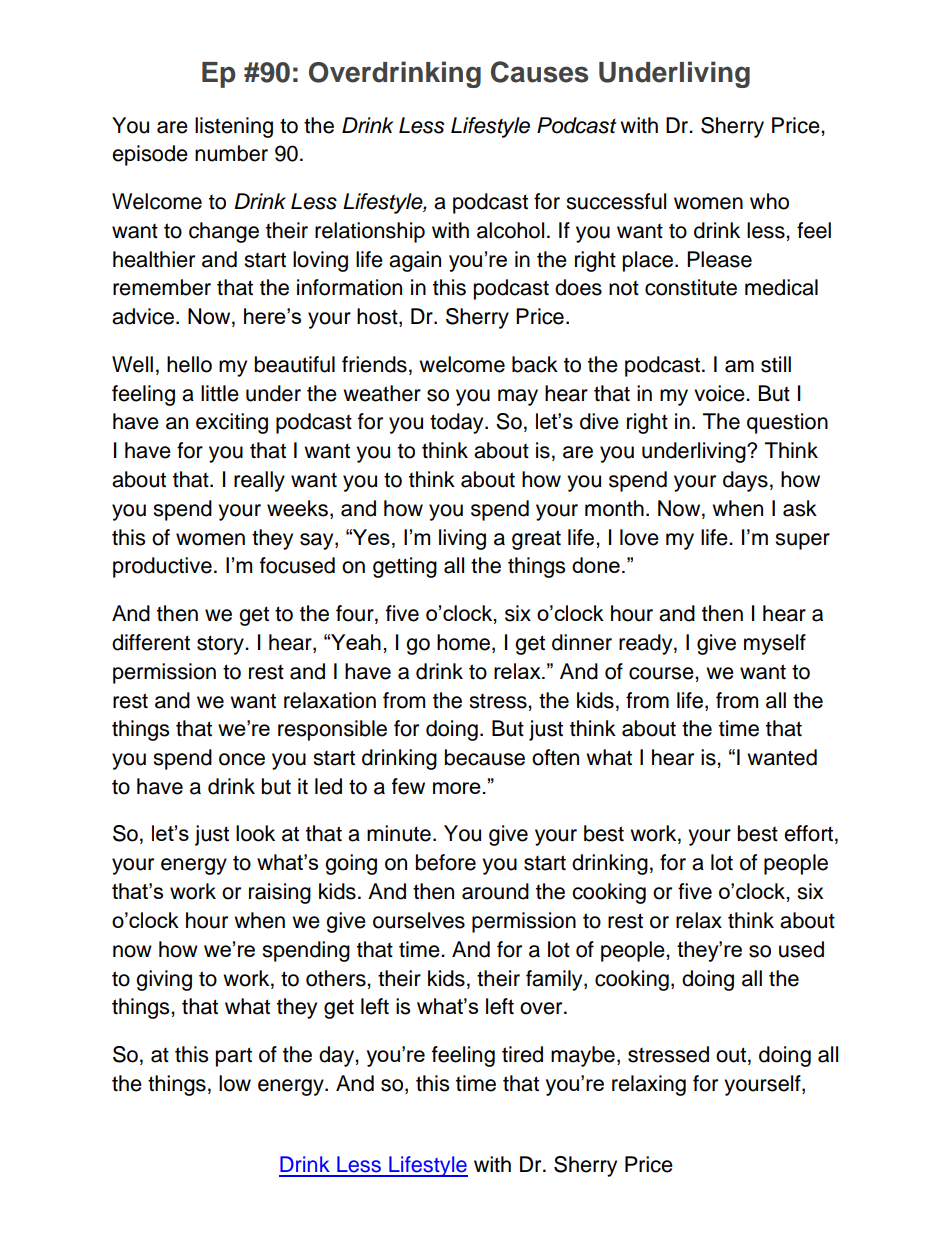  Describe the element at coordinates (583, 1056) in the page. I see `maybe` at that location.
